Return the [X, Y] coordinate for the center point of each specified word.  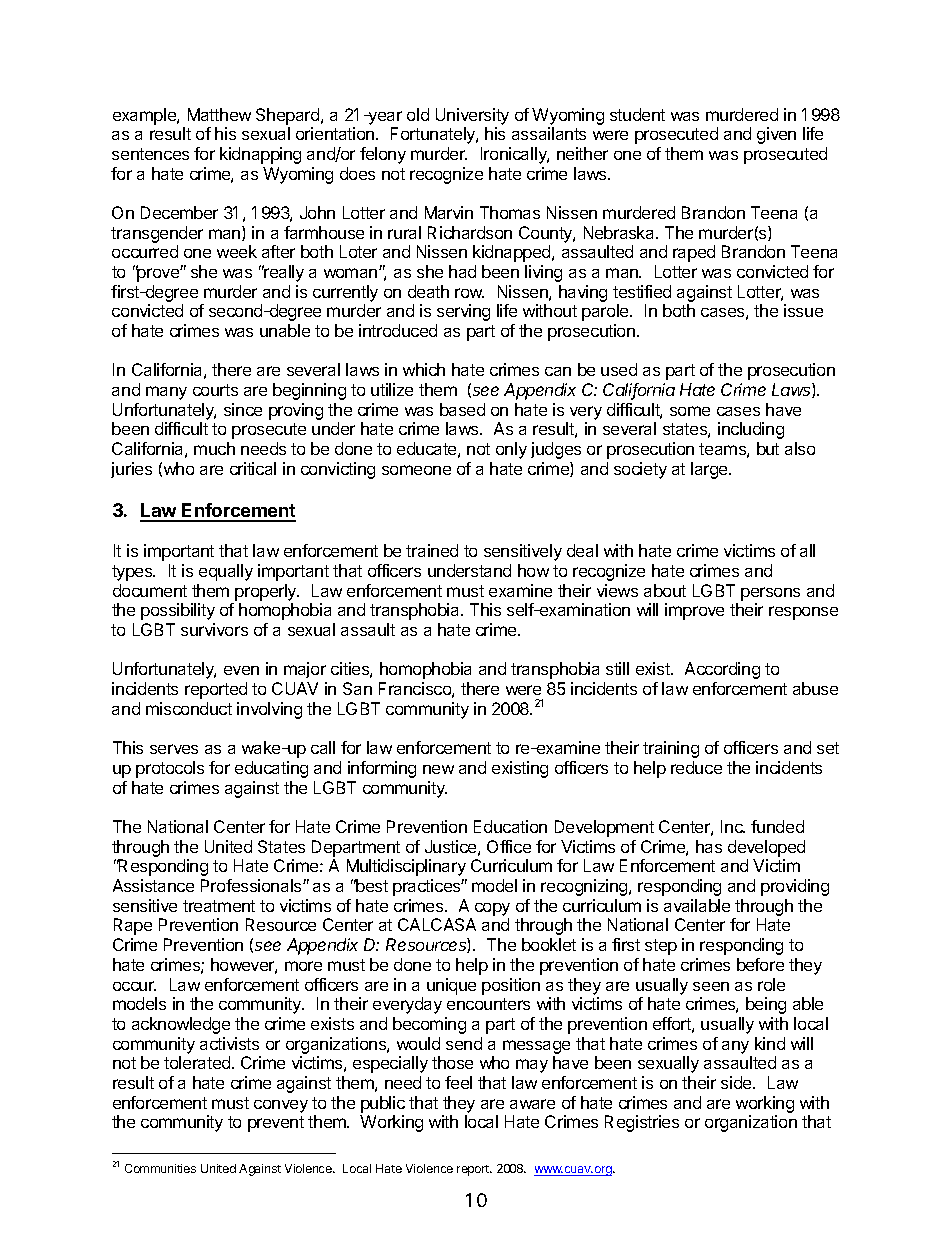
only [511, 450]
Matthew [219, 114]
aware [532, 1104]
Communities [160, 1168]
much [214, 448]
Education [510, 826]
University [472, 116]
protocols [170, 769]
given [776, 135]
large [710, 470]
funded [777, 826]
